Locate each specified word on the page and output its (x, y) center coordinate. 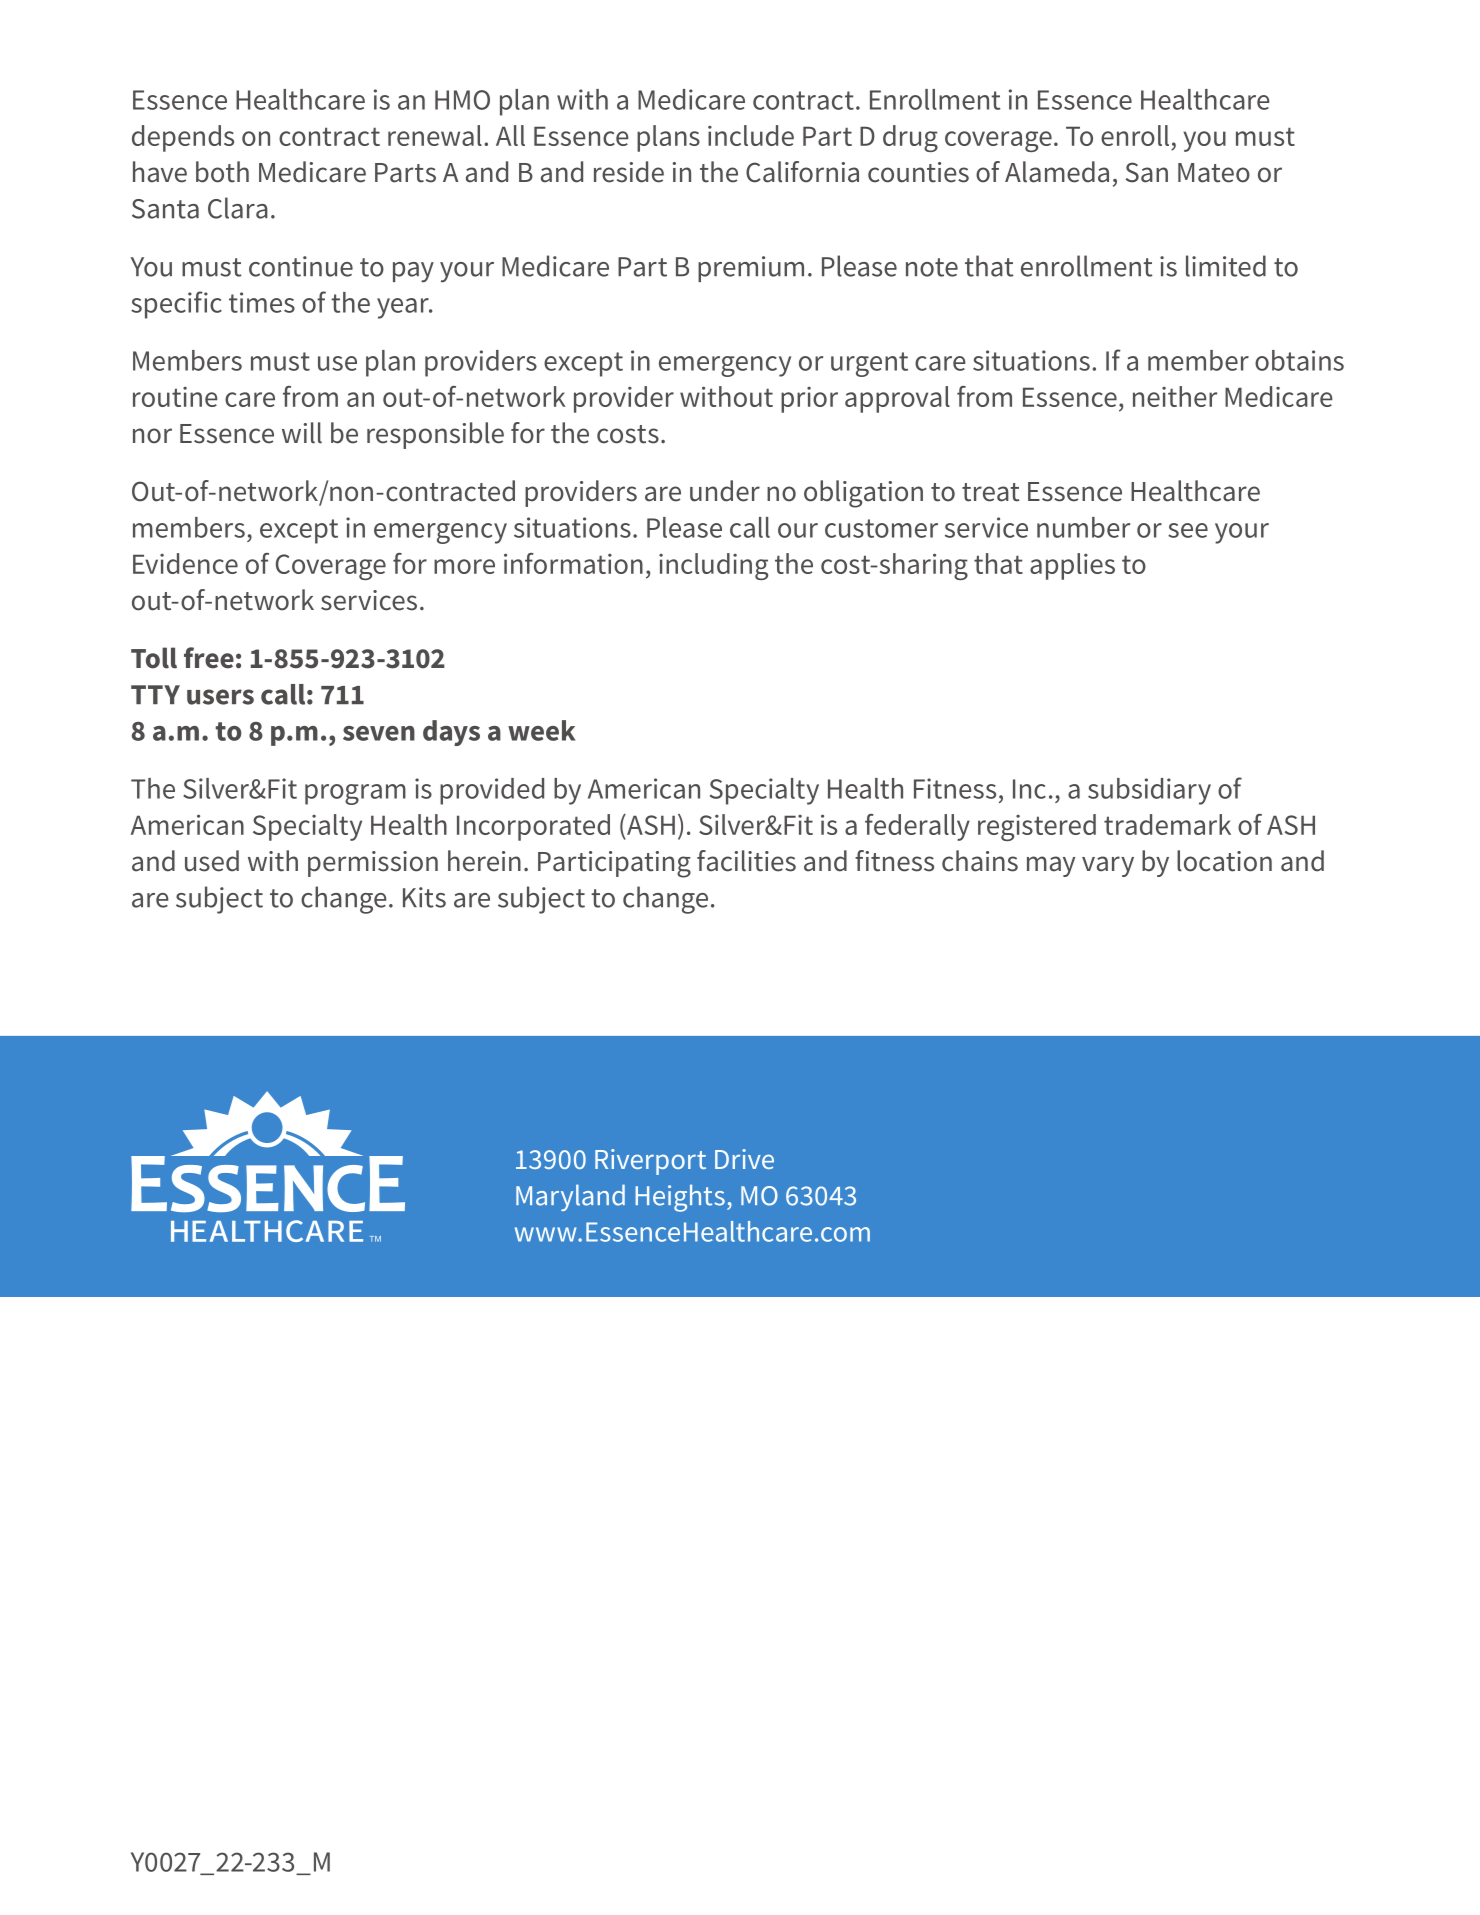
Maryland (570, 1197)
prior (809, 400)
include (751, 135)
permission (373, 864)
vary (1108, 866)
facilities (746, 861)
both (222, 172)
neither (1175, 396)
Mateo (1214, 173)
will (302, 433)
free (209, 658)
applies (1072, 566)
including (713, 566)
